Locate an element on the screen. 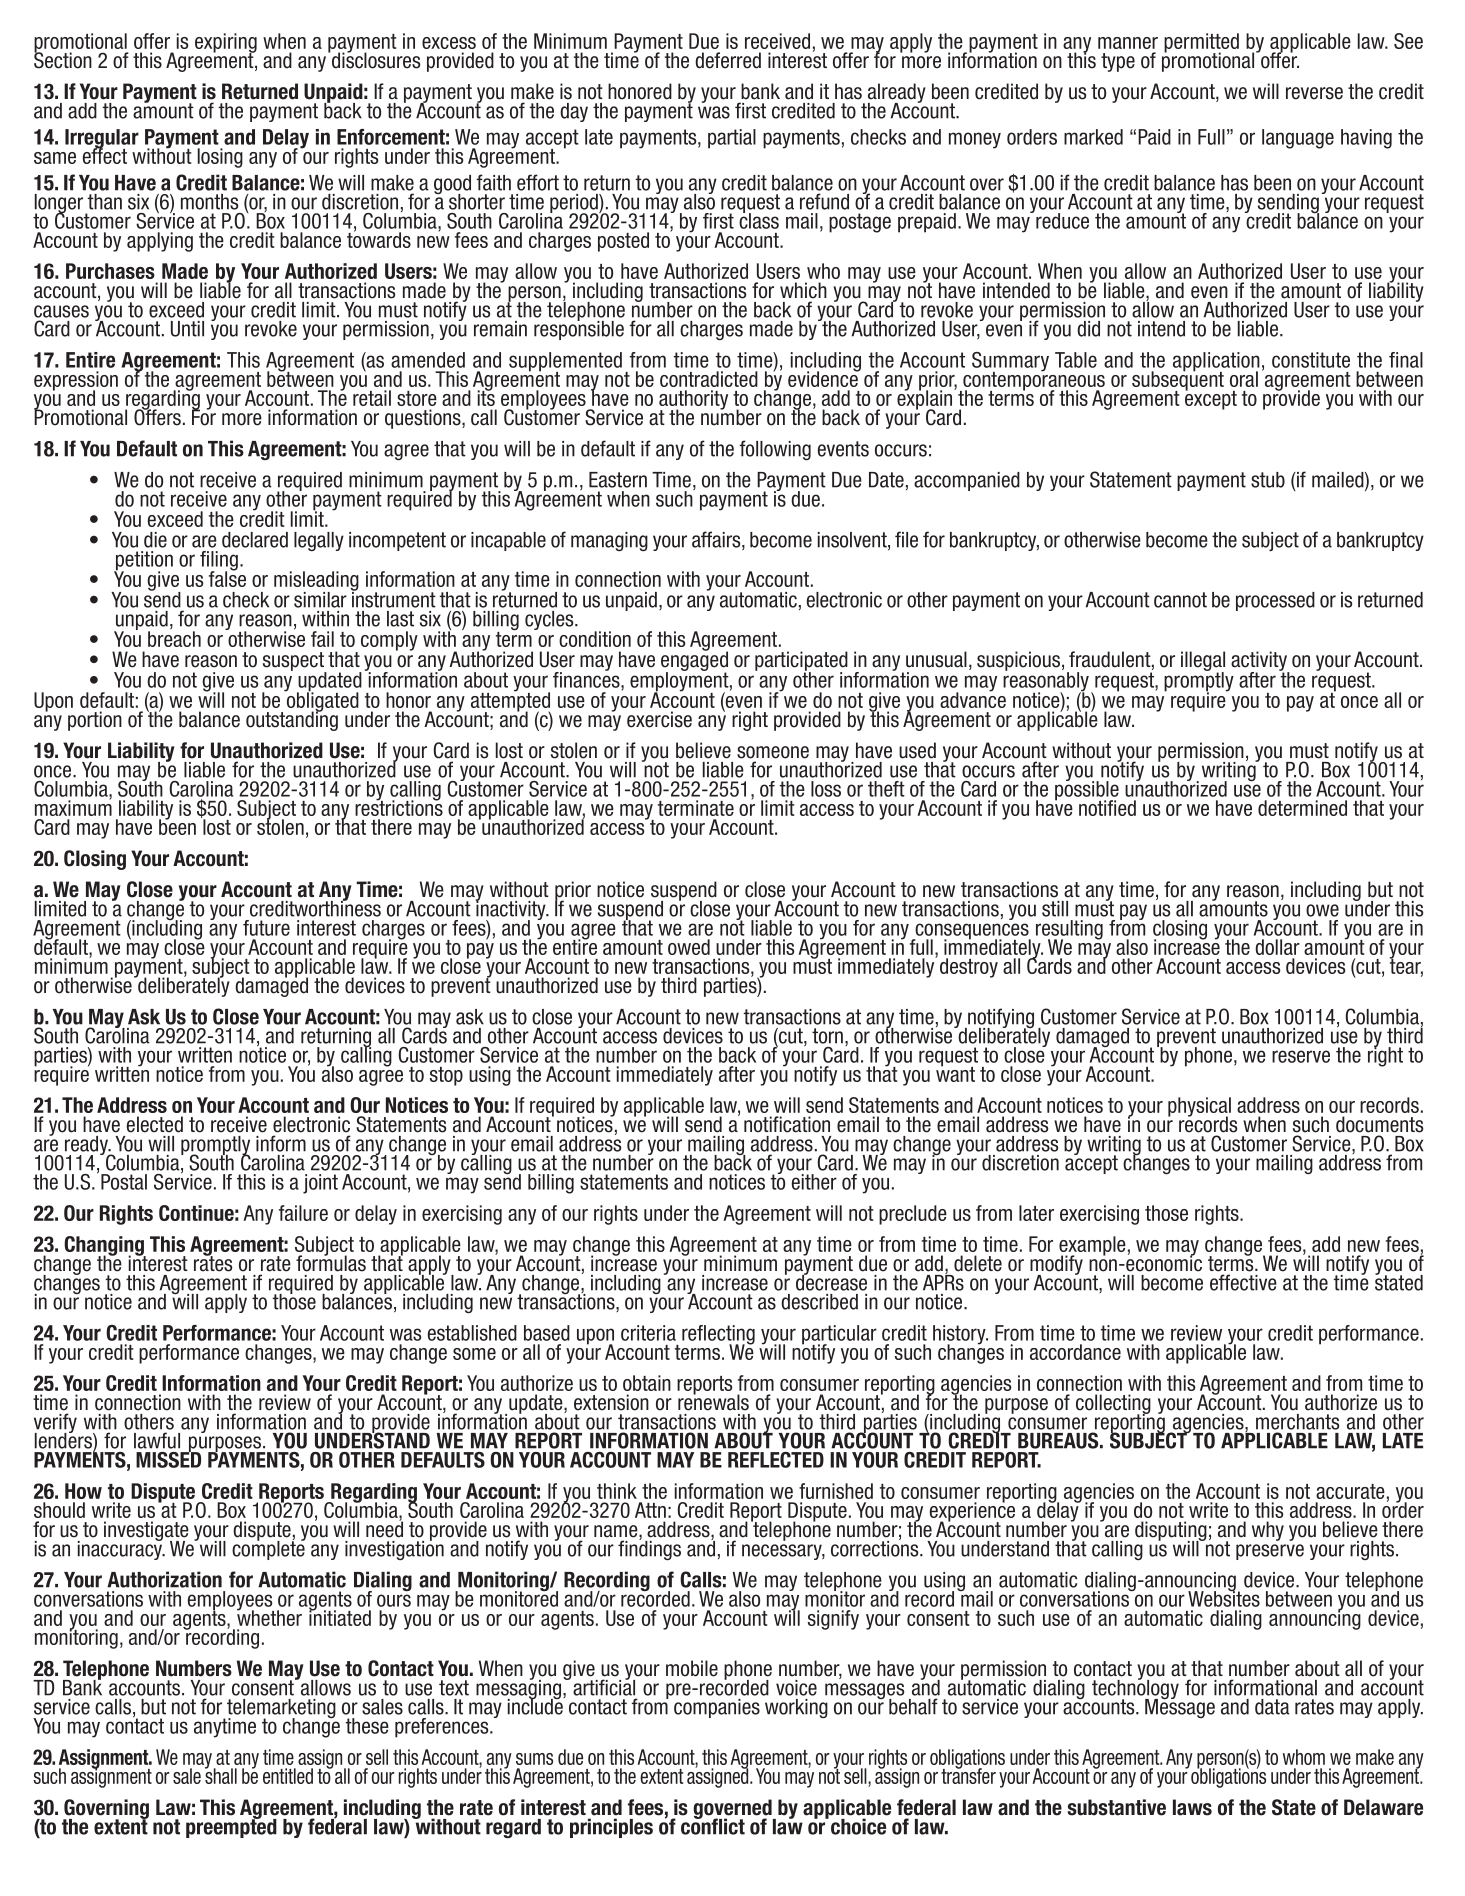  expiring is located at coordinates (226, 44).
